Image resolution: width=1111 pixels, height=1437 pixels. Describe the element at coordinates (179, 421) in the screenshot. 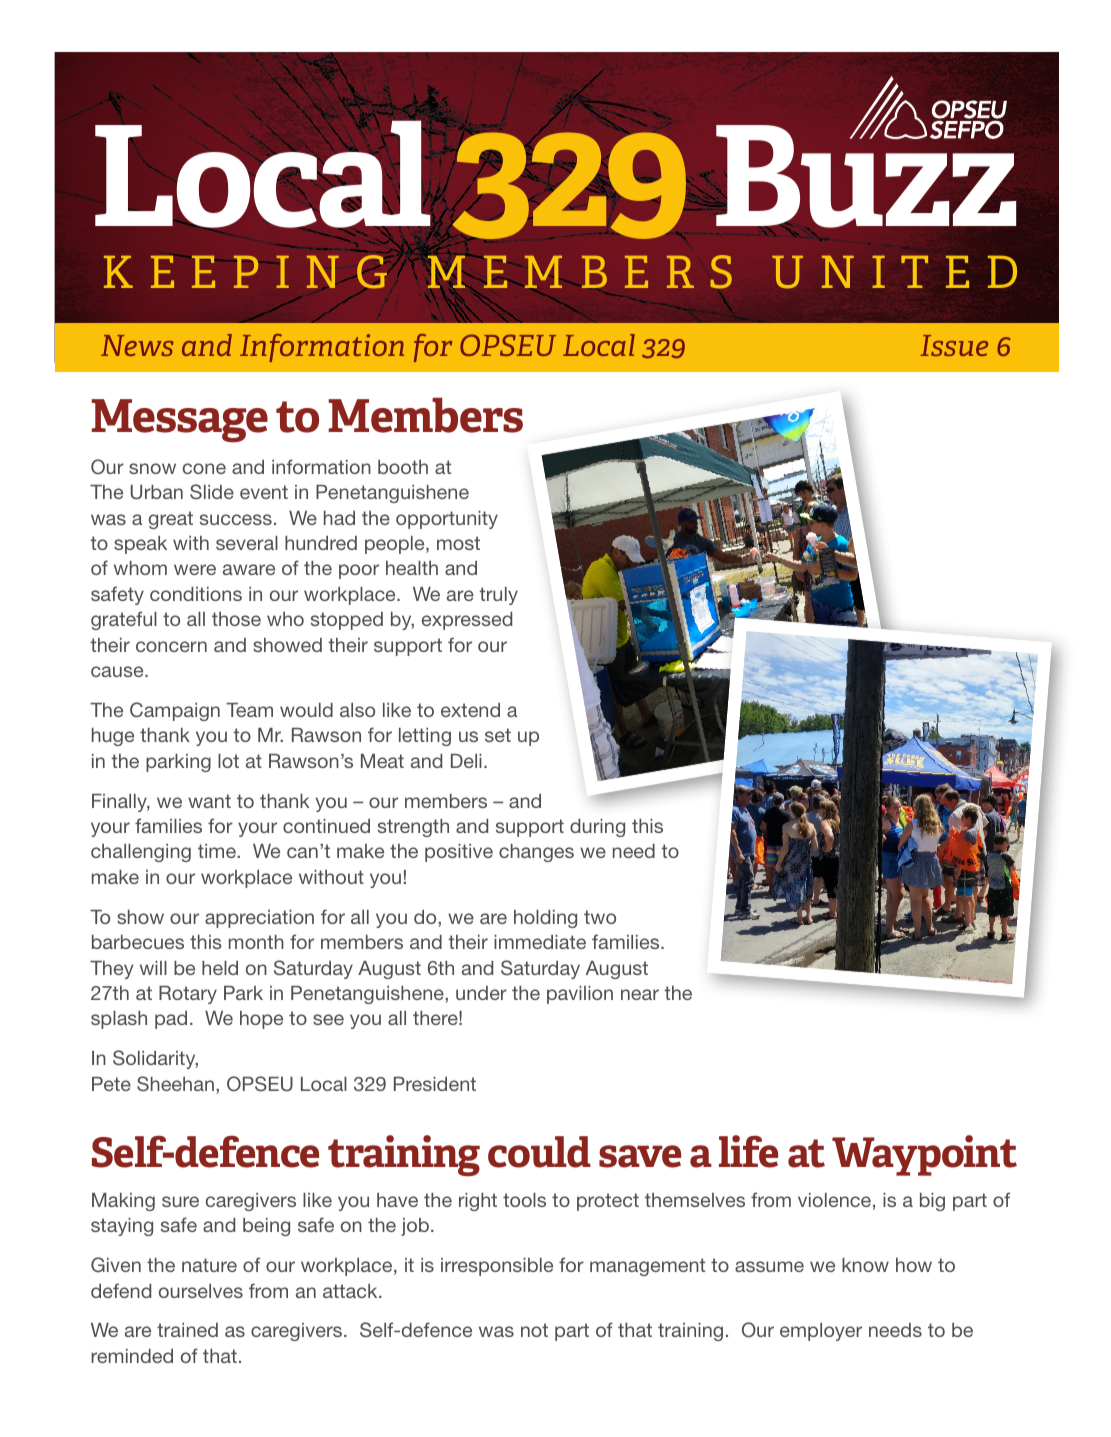

I see `Message` at that location.
